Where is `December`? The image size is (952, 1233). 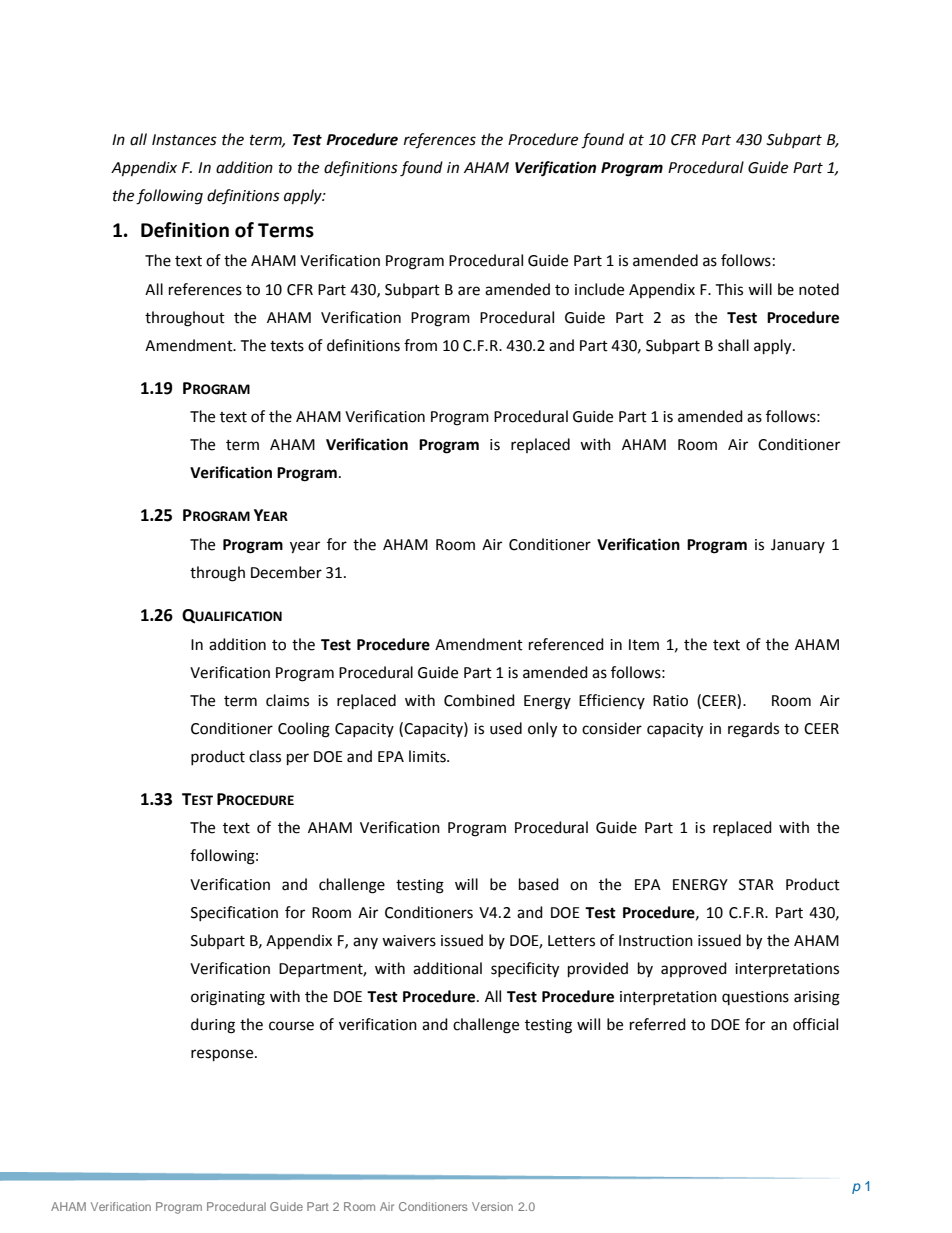 December is located at coordinates (286, 572).
